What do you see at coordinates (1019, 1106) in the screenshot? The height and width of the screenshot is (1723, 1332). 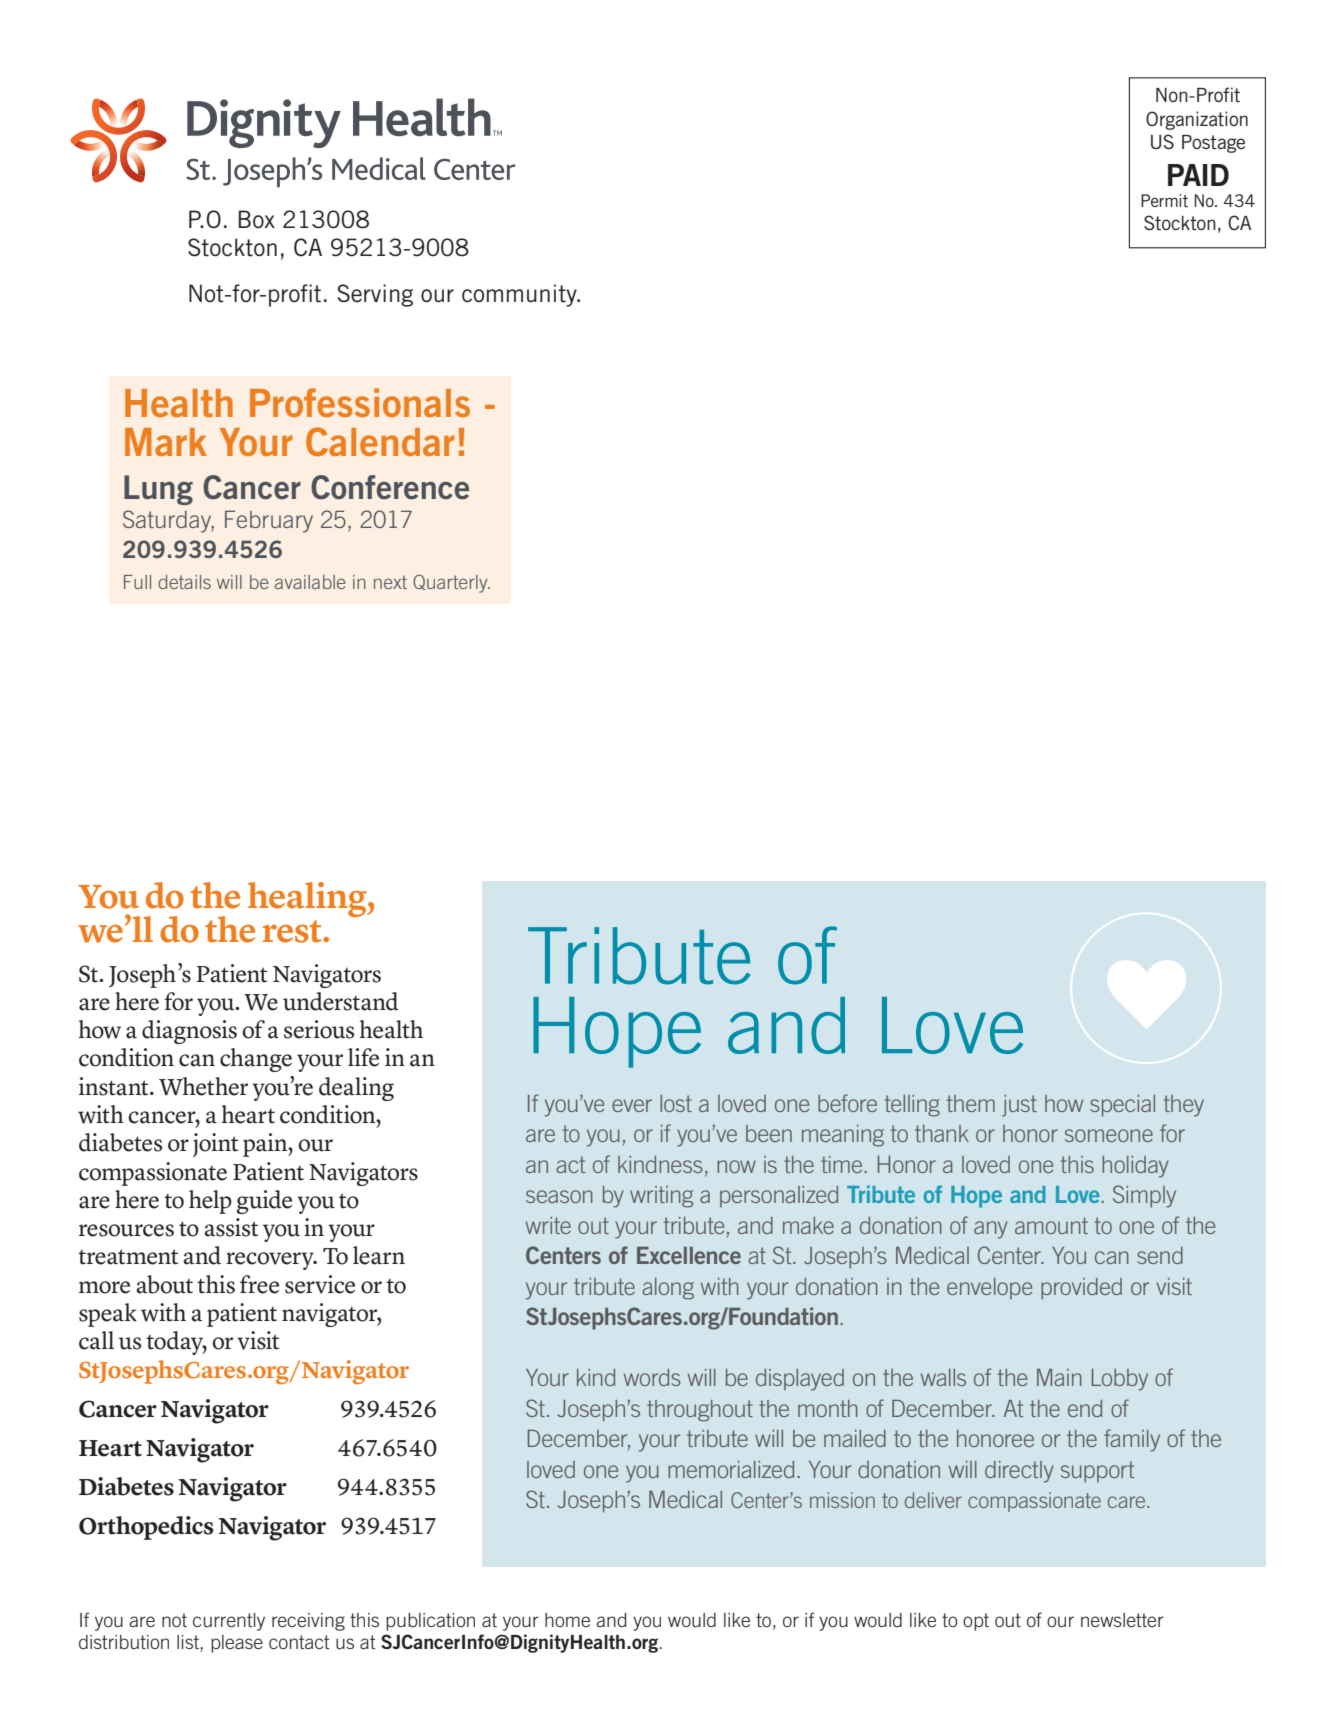 I see `just` at bounding box center [1019, 1106].
